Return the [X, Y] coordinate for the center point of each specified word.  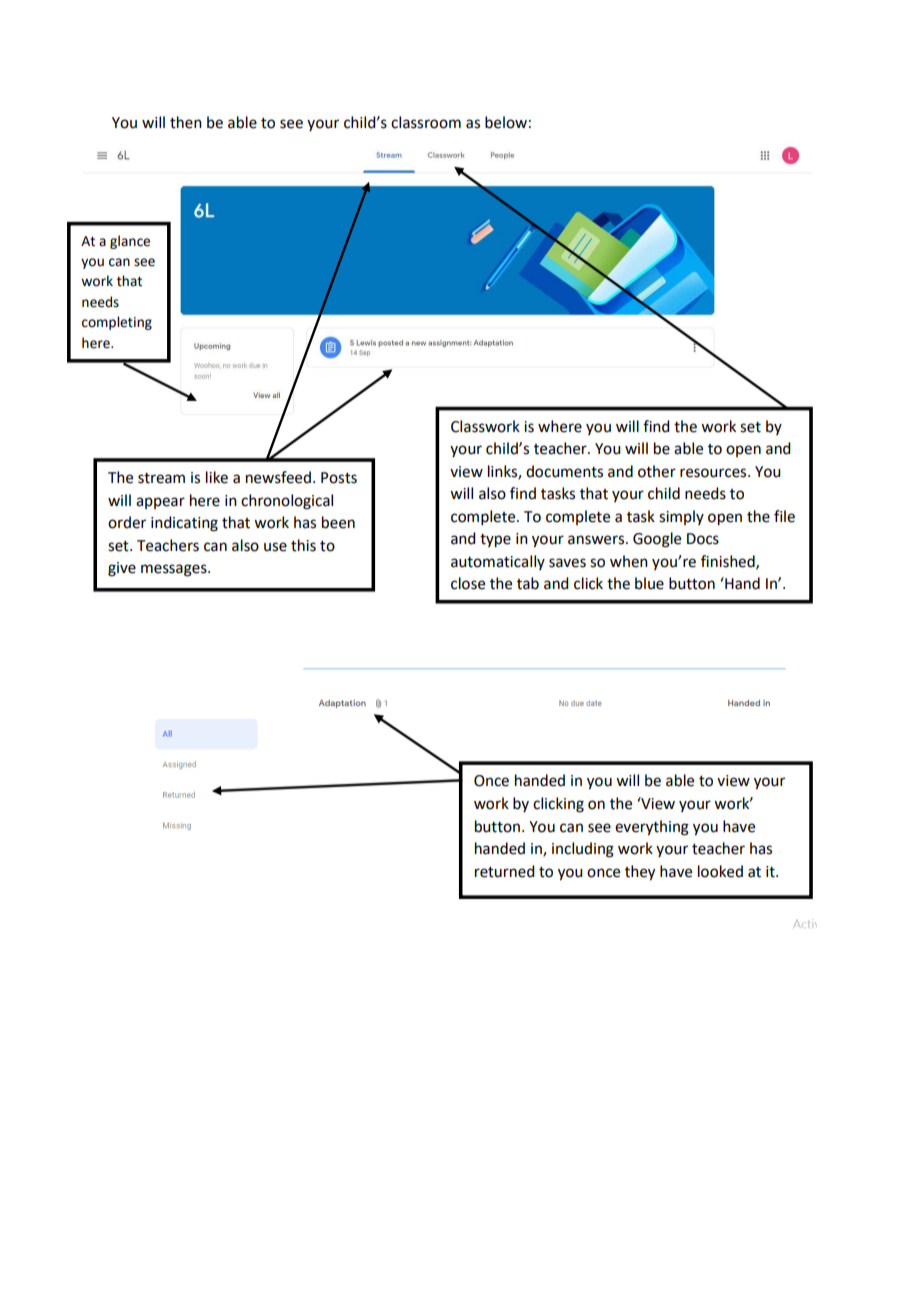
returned [504, 871]
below [506, 122]
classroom [426, 122]
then [186, 122]
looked [720, 871]
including [583, 850]
